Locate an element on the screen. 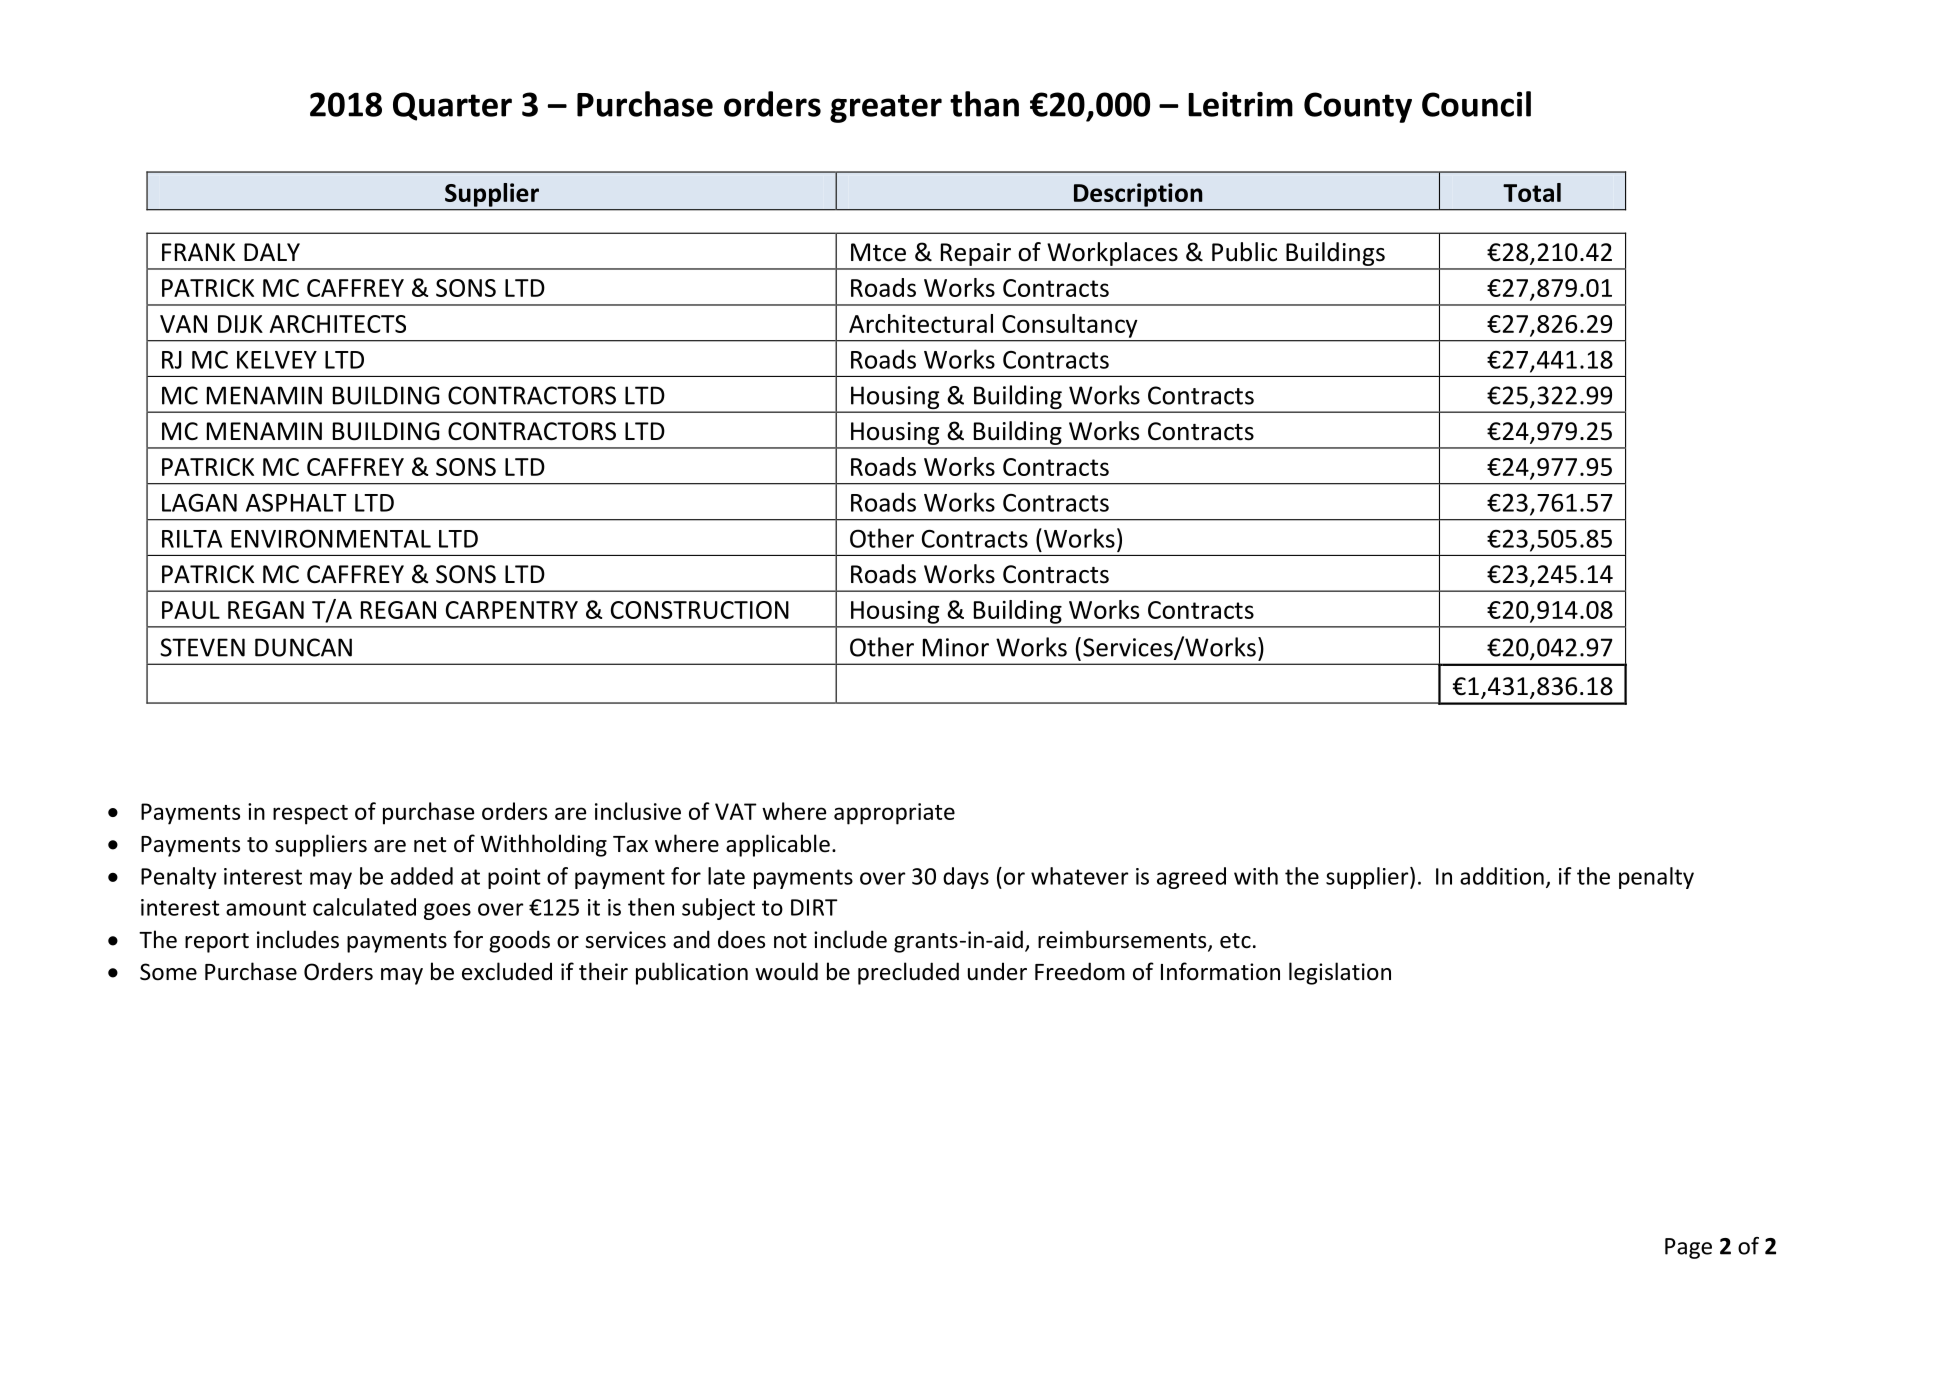 This screenshot has height=1374, width=1943. excluded is located at coordinates (507, 971).
